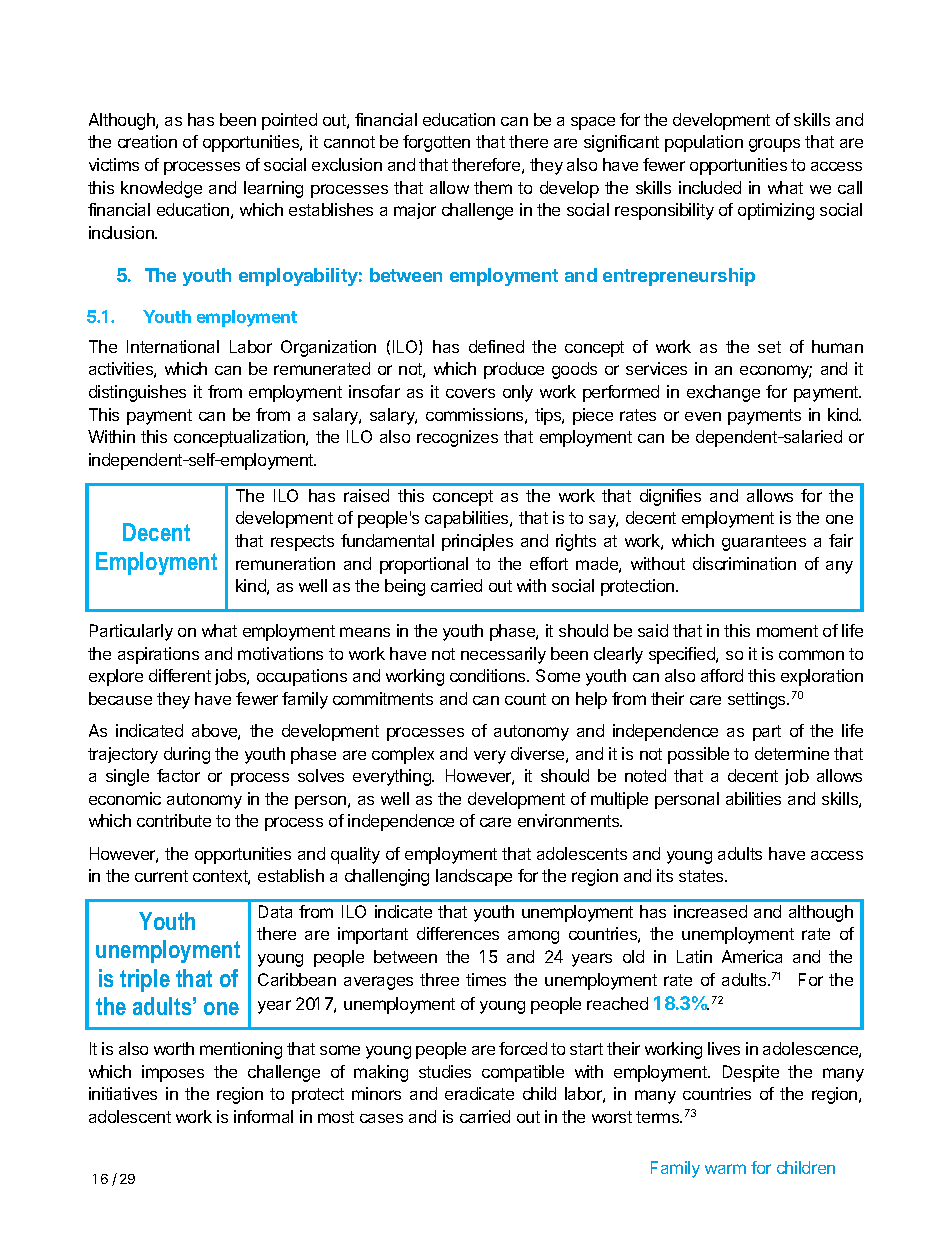  I want to click on moment, so click(787, 631).
